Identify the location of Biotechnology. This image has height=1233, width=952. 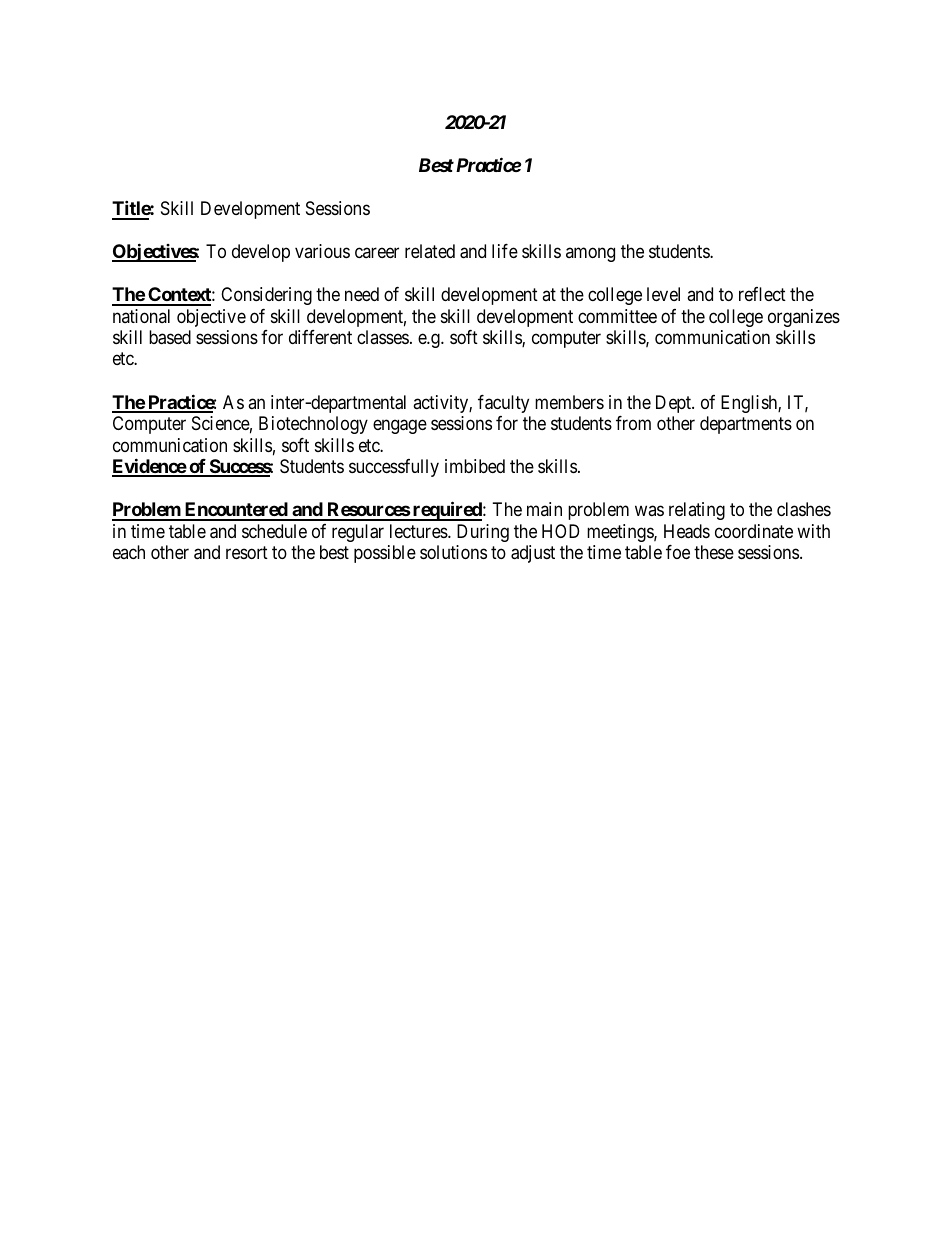
(313, 425).
